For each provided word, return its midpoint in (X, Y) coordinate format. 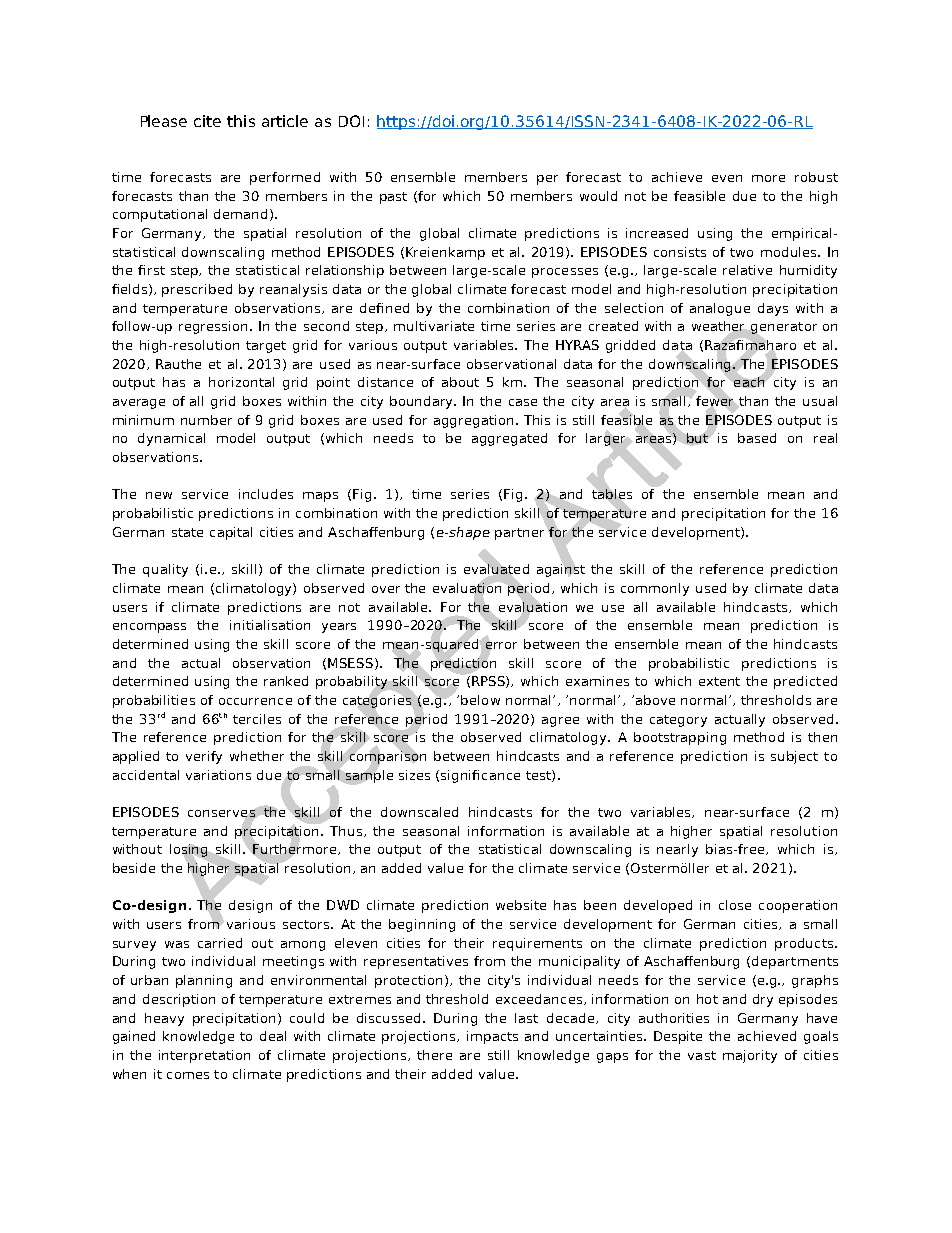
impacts (492, 1037)
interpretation (204, 1056)
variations (218, 775)
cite (207, 121)
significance (480, 776)
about (460, 382)
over (386, 589)
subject (794, 757)
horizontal (241, 382)
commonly (655, 589)
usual (820, 401)
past (393, 198)
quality (165, 570)
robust (816, 177)
